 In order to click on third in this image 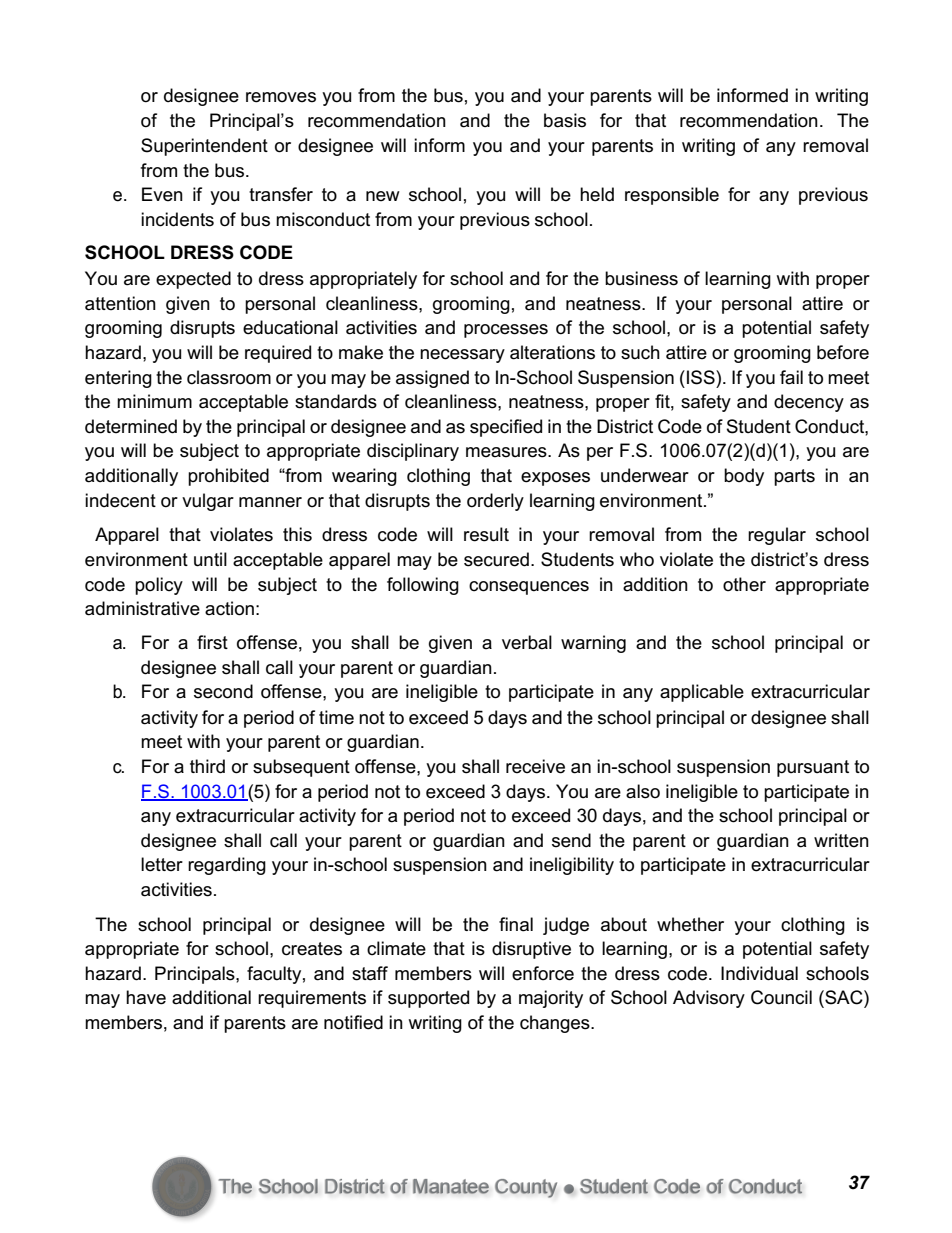, I will do `click(207, 766)`.
